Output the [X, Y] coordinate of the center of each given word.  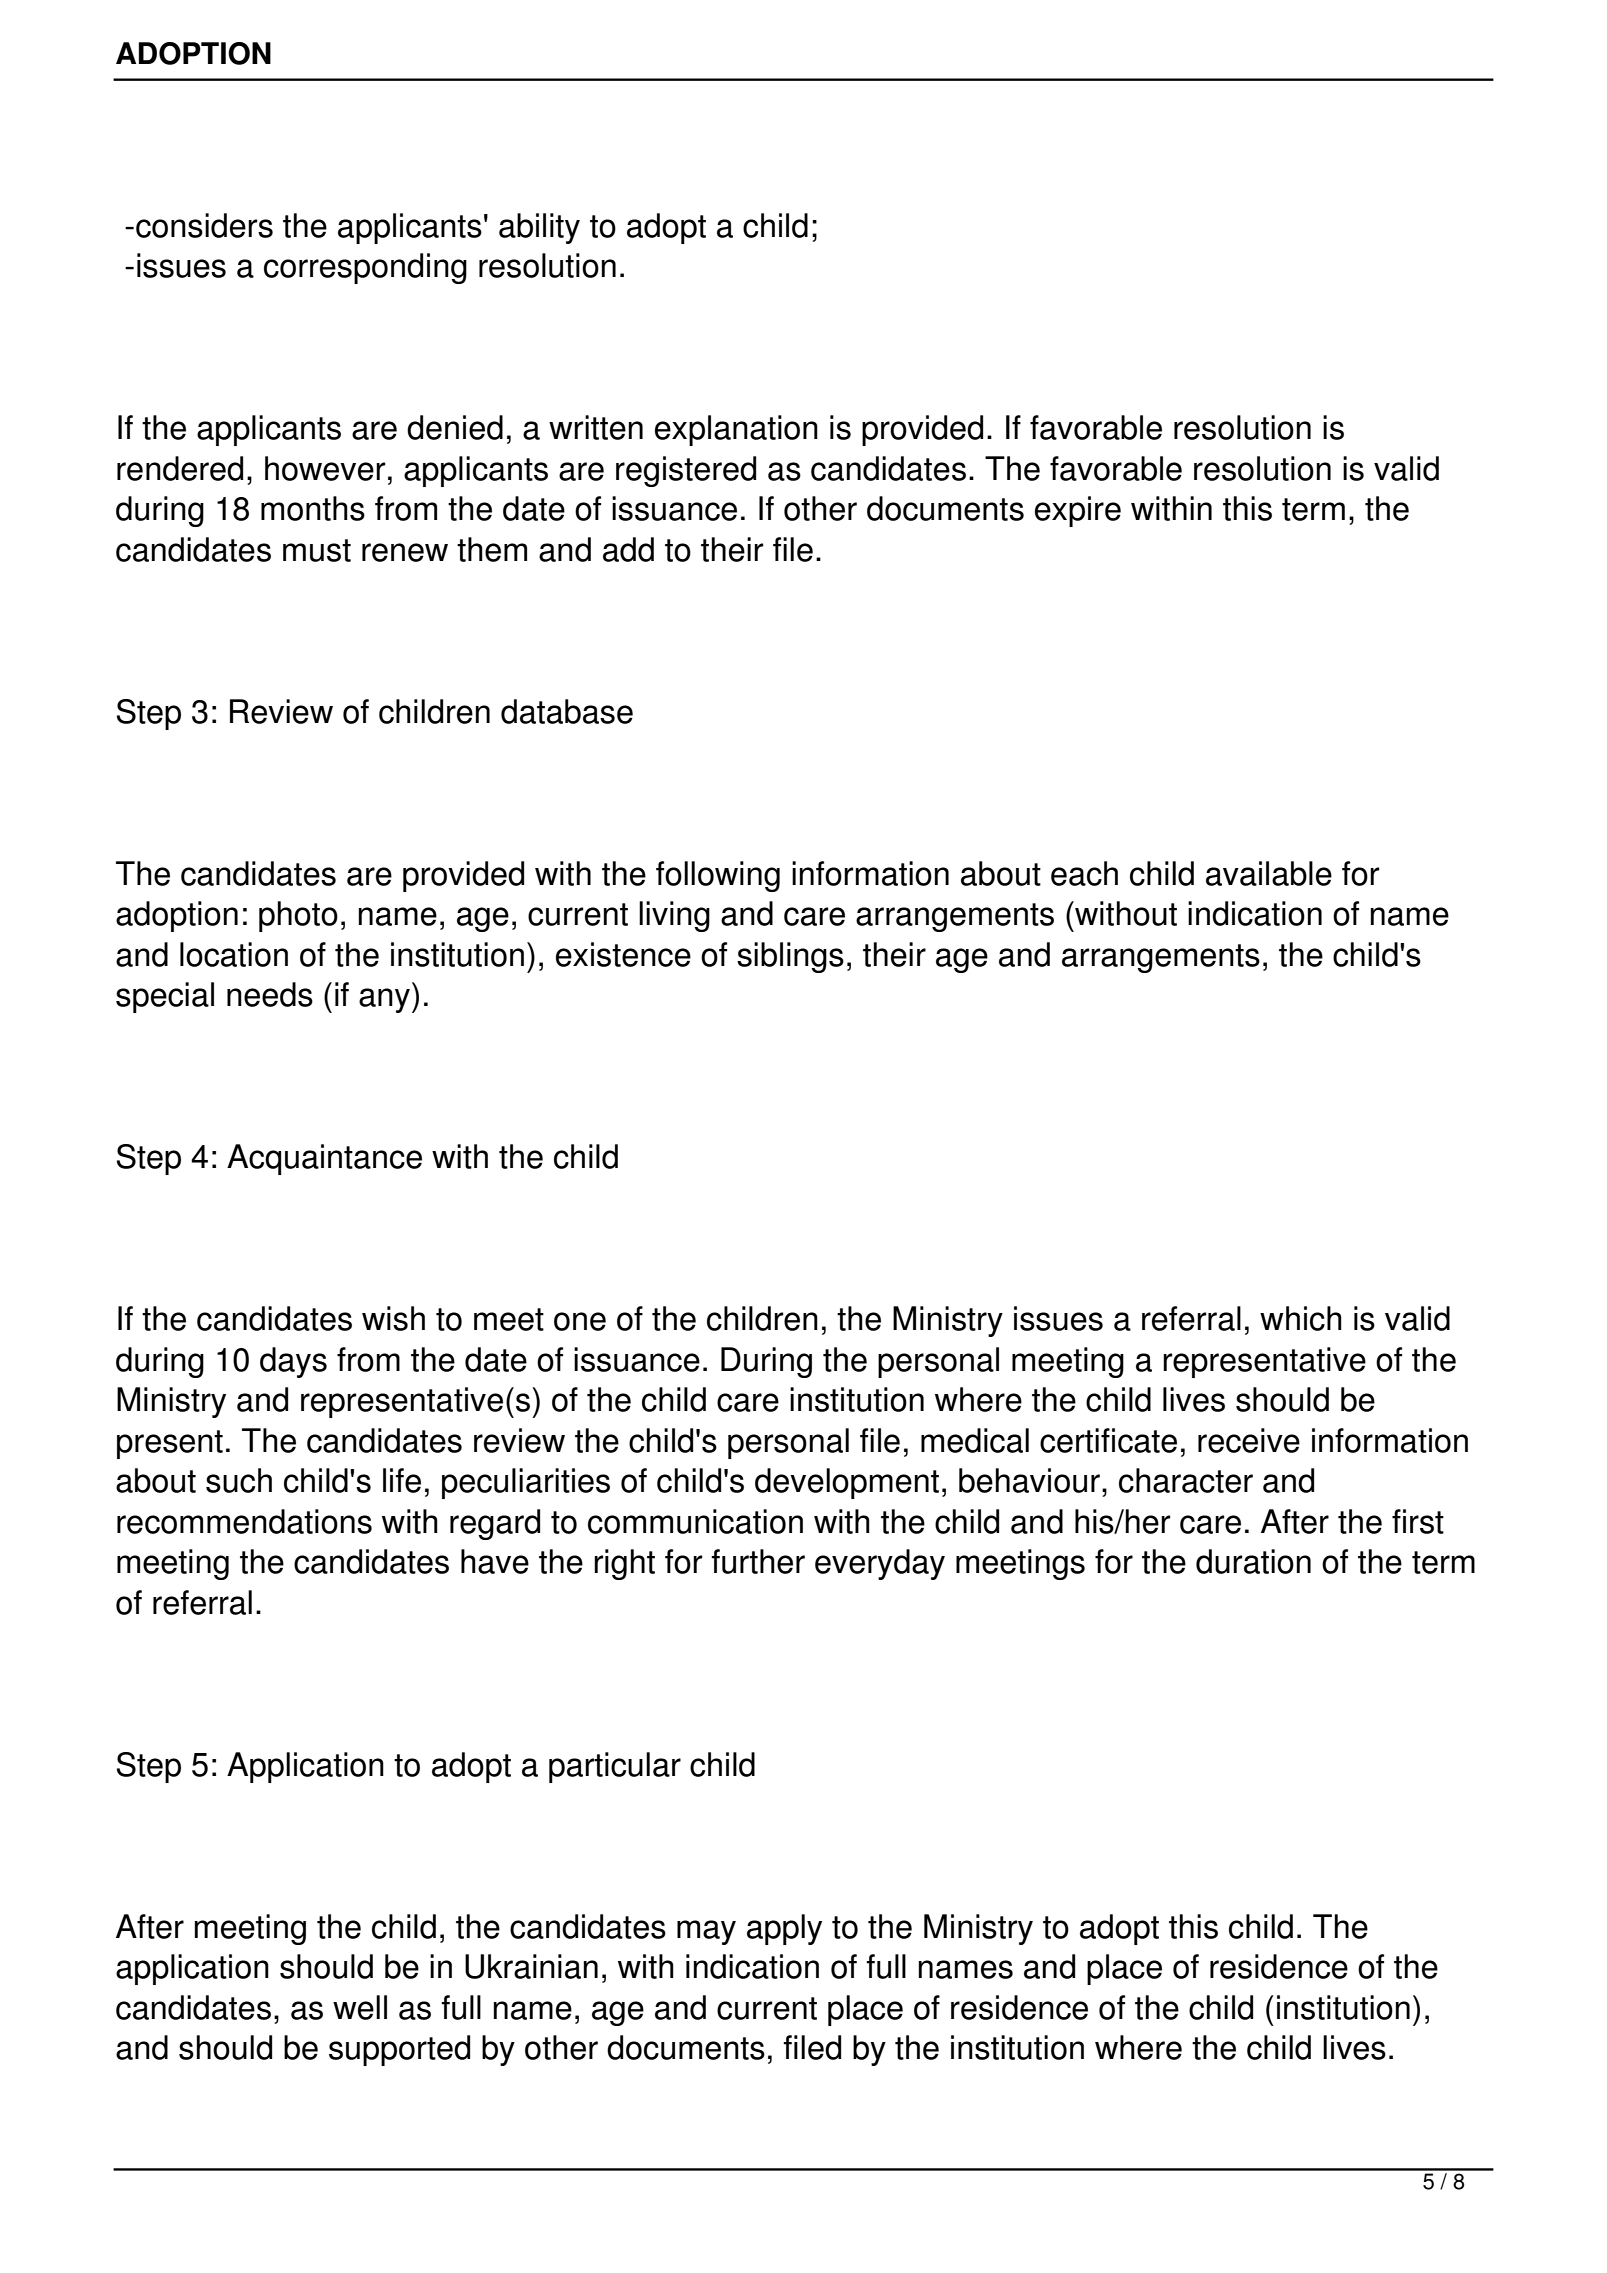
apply [784, 1929]
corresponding [365, 268]
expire [1078, 511]
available [1269, 873]
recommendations [244, 1521]
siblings [790, 957]
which [1301, 1318]
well [360, 2007]
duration [1253, 1561]
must [317, 550]
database [567, 711]
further [758, 1561]
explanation [736, 430]
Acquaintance [324, 1159]
